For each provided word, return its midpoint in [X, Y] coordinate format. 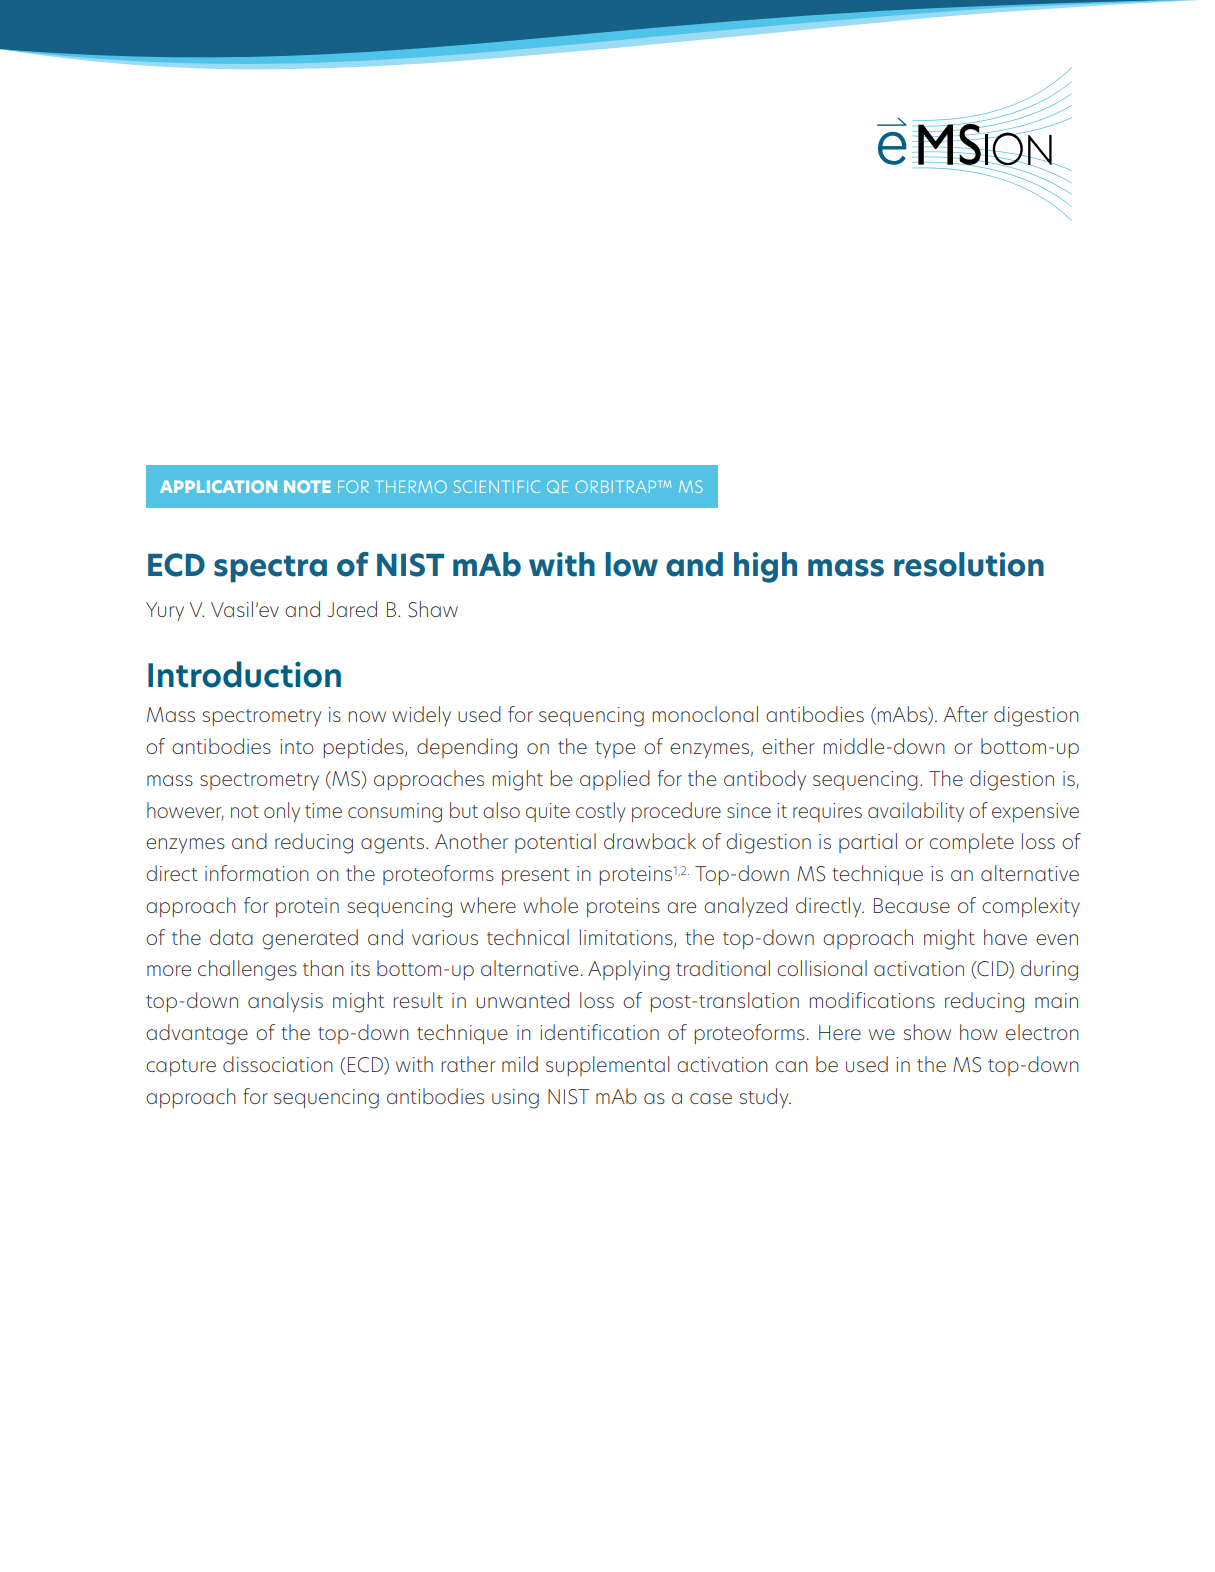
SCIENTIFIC [497, 486]
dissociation [278, 1064]
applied [615, 780]
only [282, 812]
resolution [969, 564]
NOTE [307, 486]
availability [916, 812]
